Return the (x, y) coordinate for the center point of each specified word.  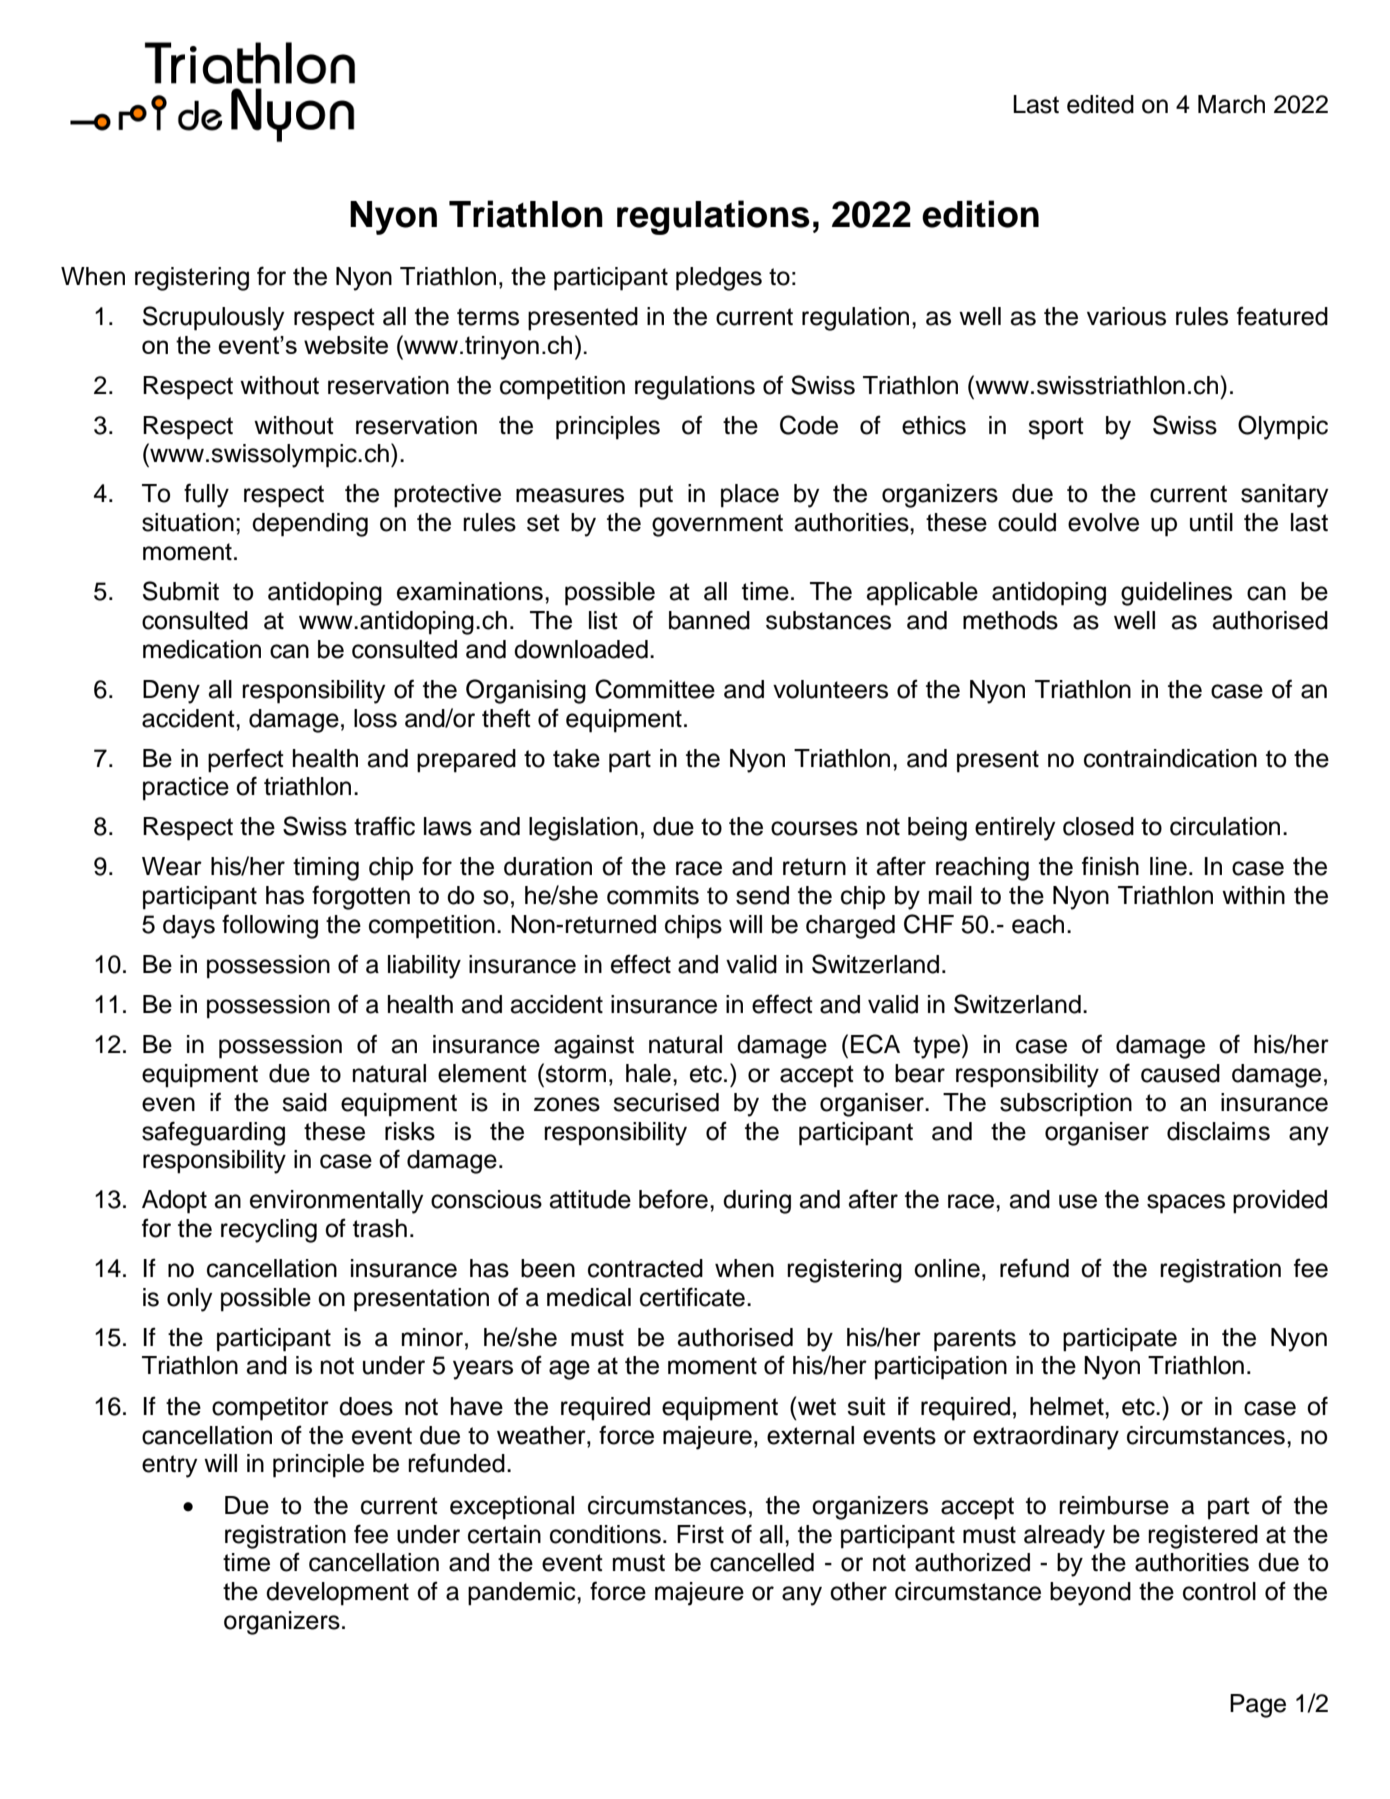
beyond (1090, 1594)
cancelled (762, 1562)
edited (1100, 104)
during (757, 1202)
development (337, 1594)
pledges (719, 279)
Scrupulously (213, 318)
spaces (1186, 1204)
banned (709, 620)
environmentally (336, 1202)
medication (202, 649)
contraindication (1170, 758)
